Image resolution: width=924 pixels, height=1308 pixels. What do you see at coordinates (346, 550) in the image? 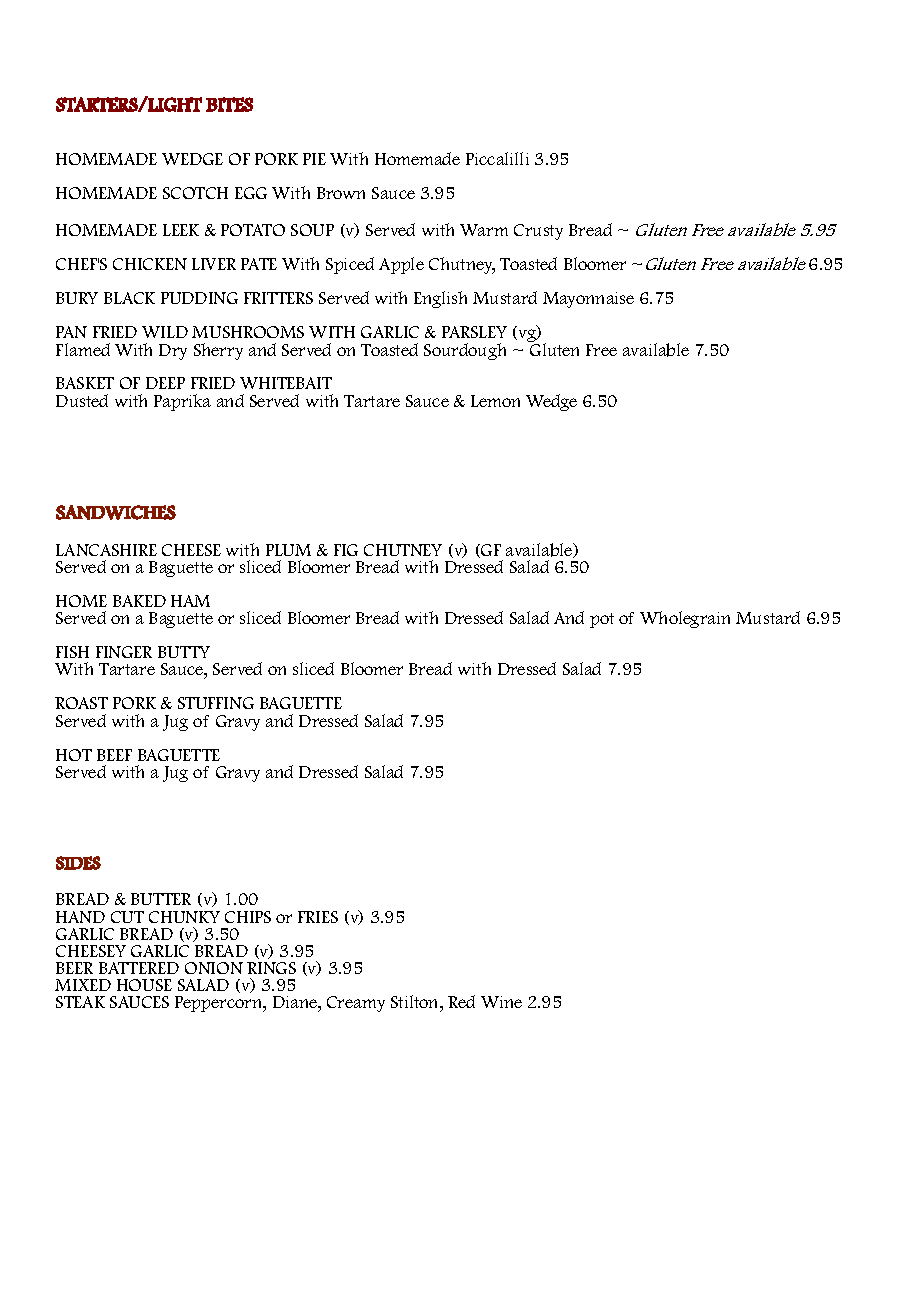
I see `FIG` at bounding box center [346, 550].
